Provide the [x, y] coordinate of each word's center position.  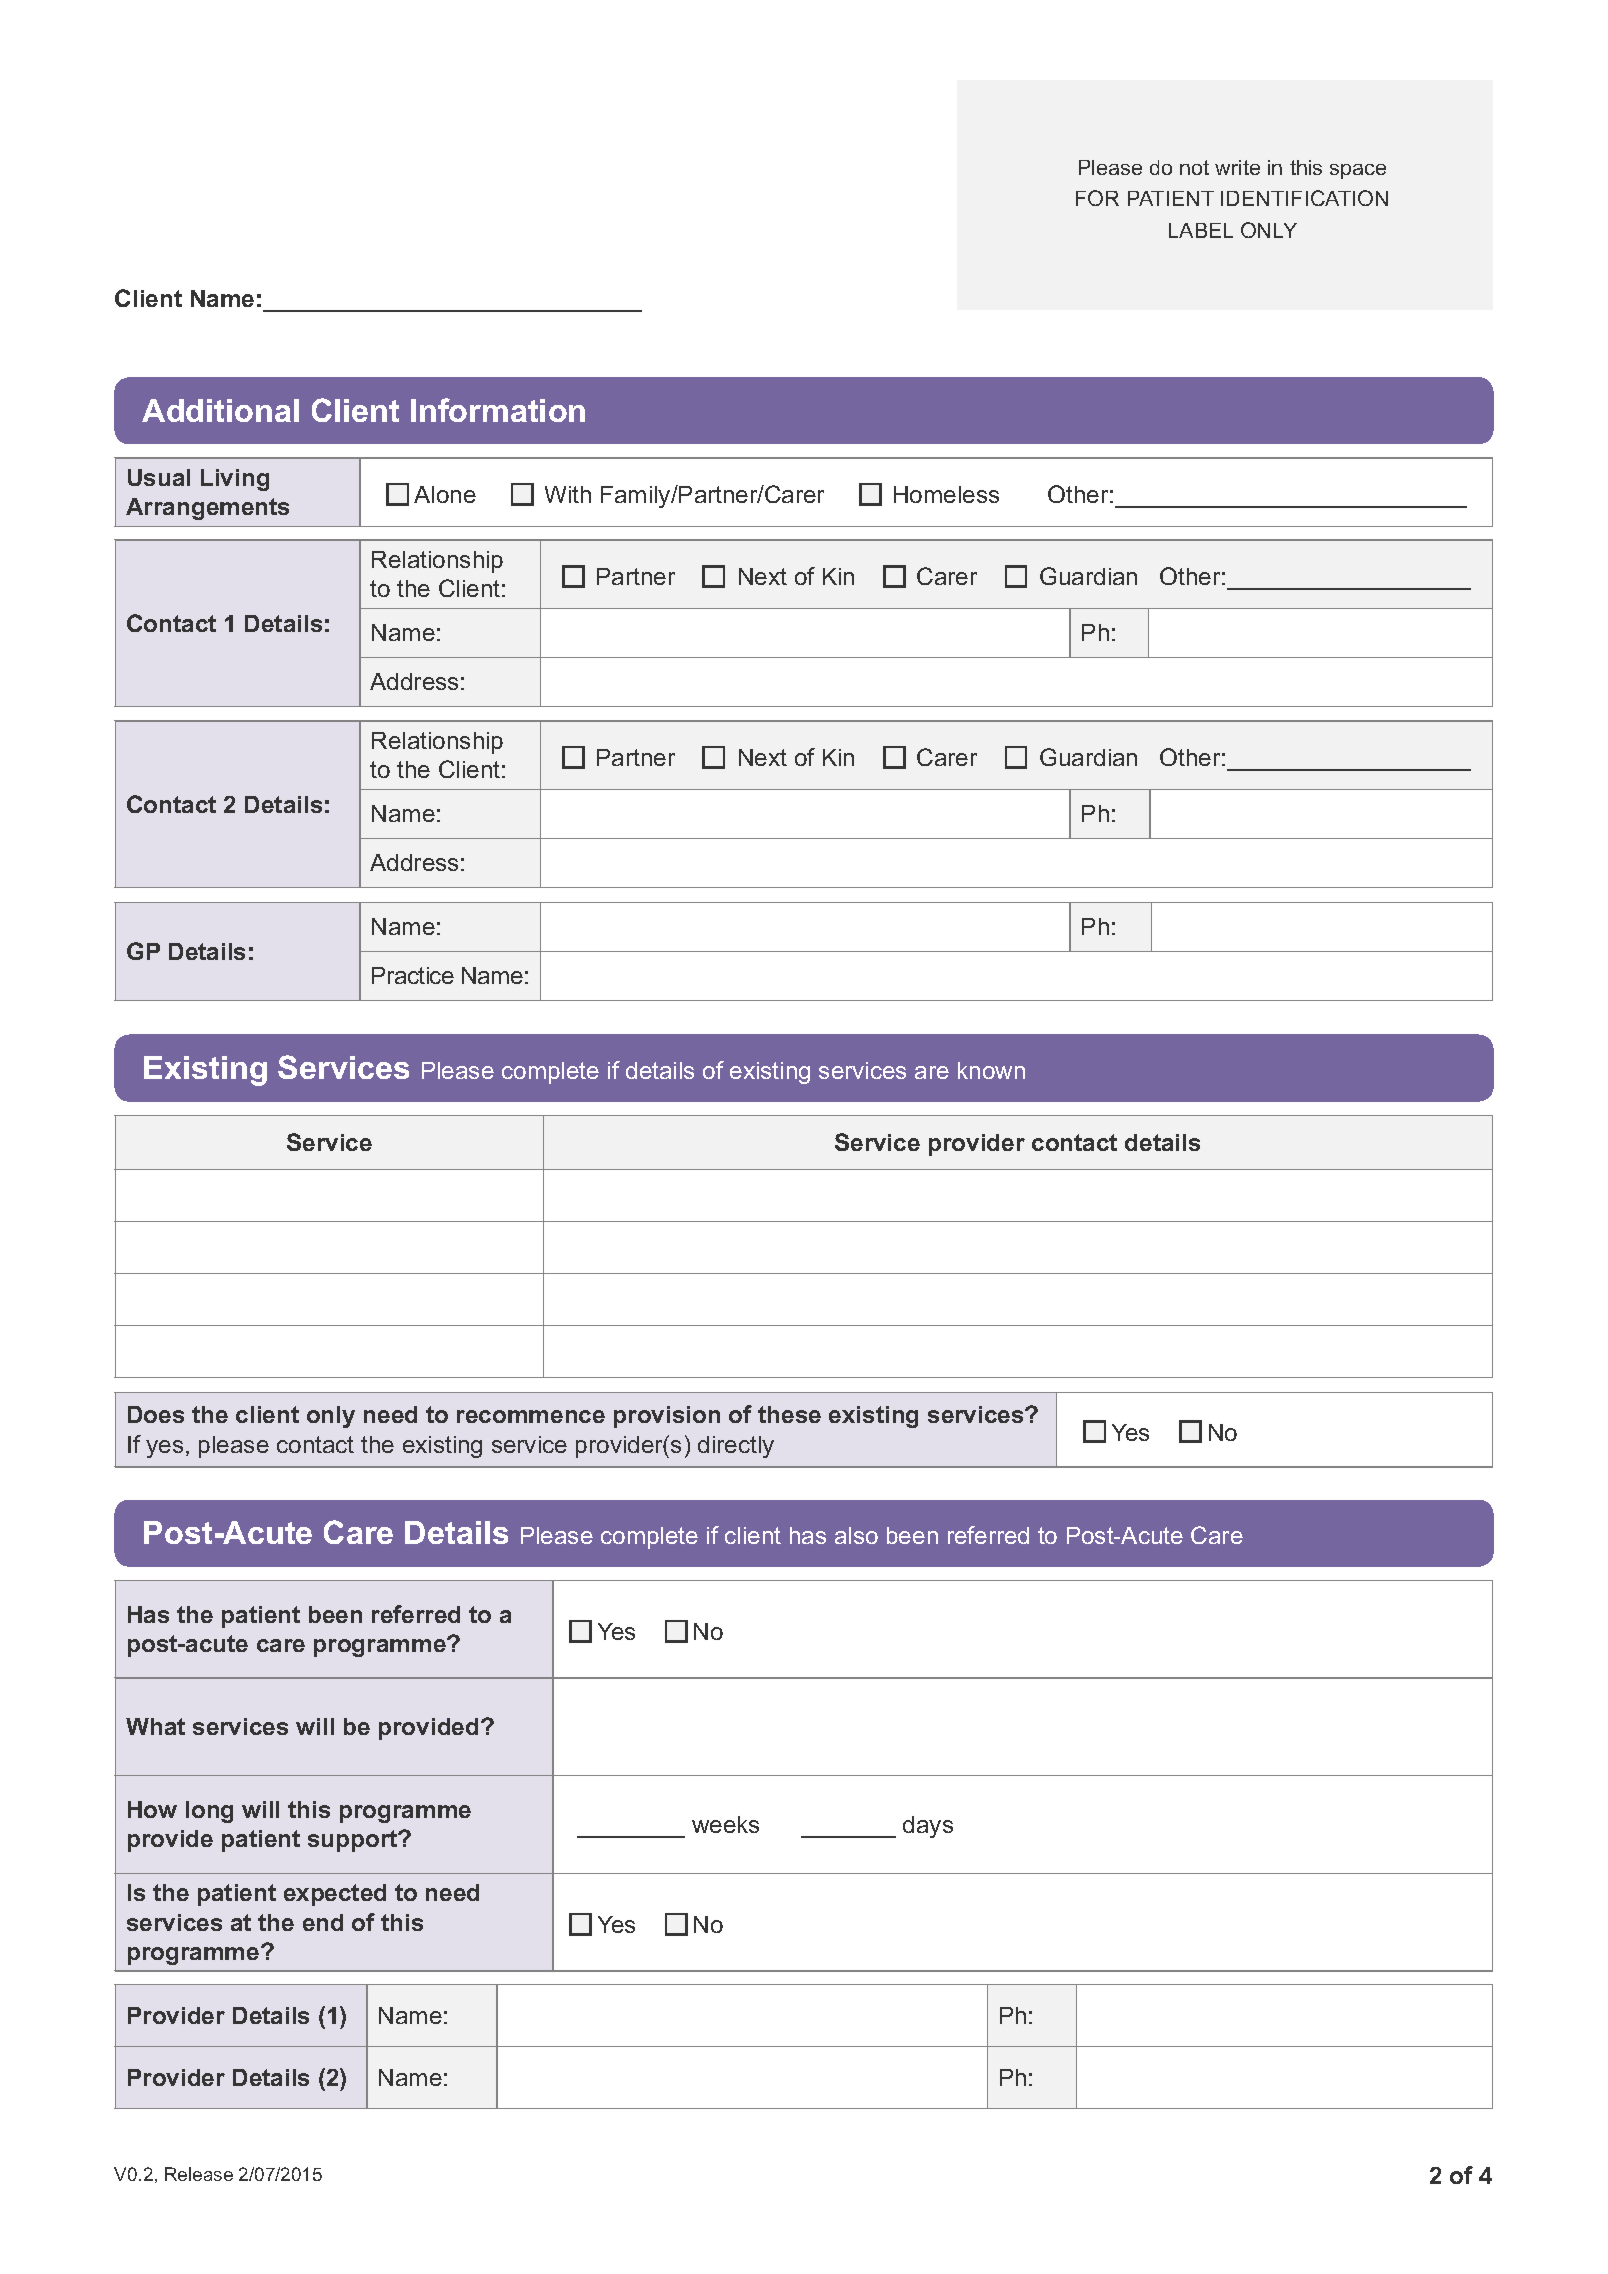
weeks [725, 1824]
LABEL [1201, 230]
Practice [413, 975]
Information [498, 410]
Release [199, 2174]
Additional [220, 410]
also [856, 1535]
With [568, 494]
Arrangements [207, 509]
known [991, 1070]
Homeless [946, 494]
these [789, 1414]
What [155, 1726]
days [928, 1827]
